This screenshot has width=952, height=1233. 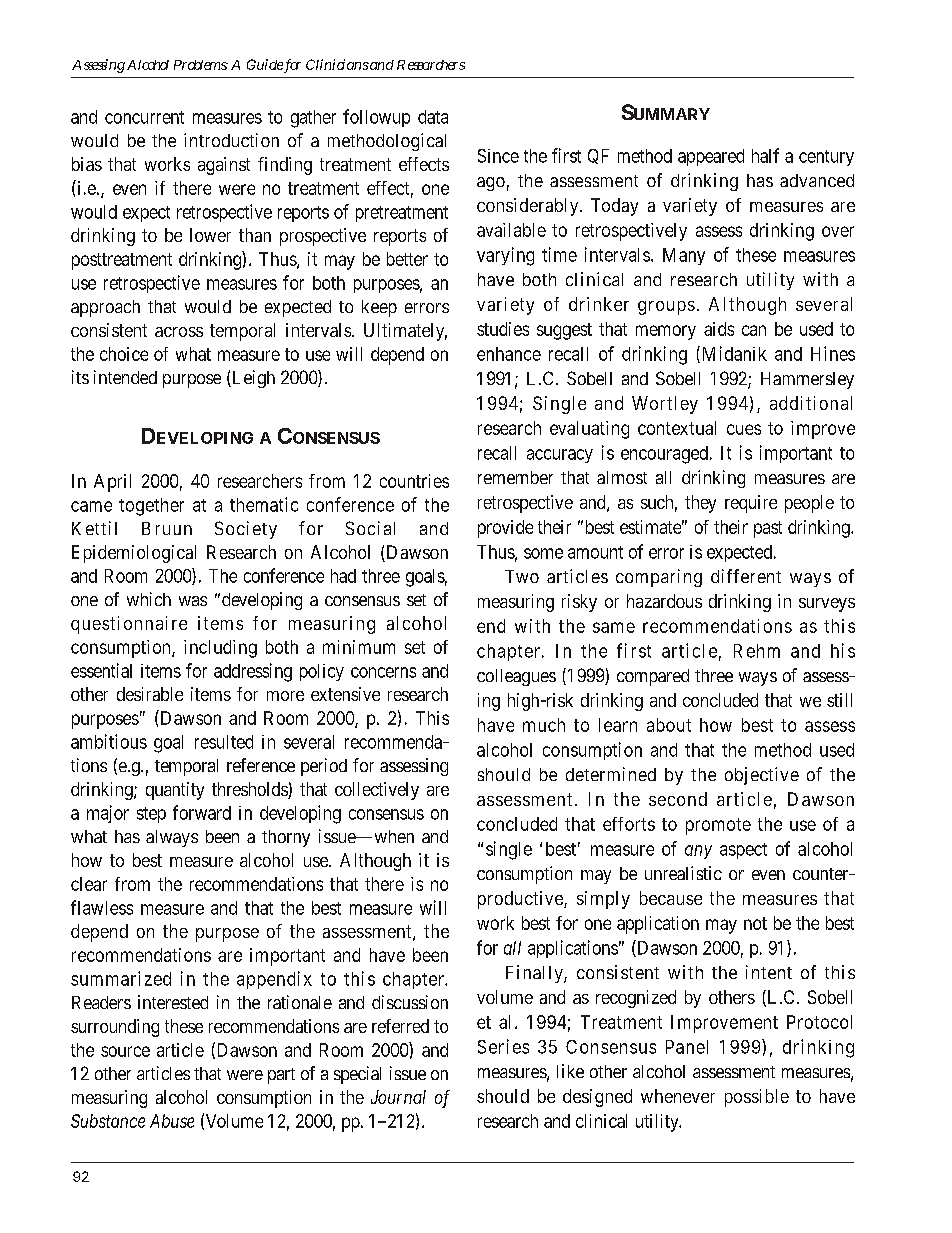 I want to click on Abuse, so click(x=172, y=1121).
